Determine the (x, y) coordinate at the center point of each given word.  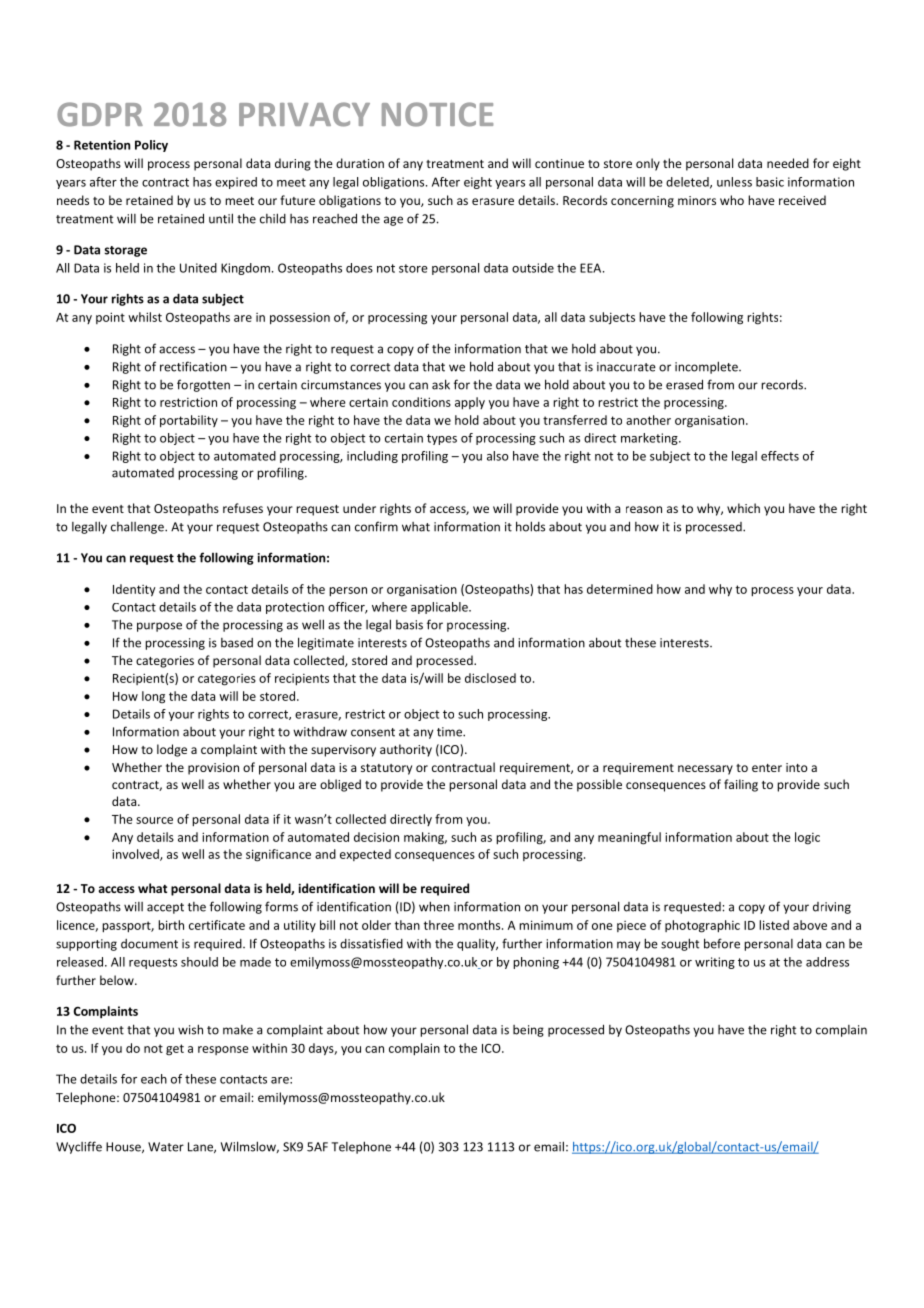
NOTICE (437, 114)
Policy (151, 146)
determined (620, 589)
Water (166, 1147)
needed (788, 163)
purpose (159, 627)
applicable (440, 608)
